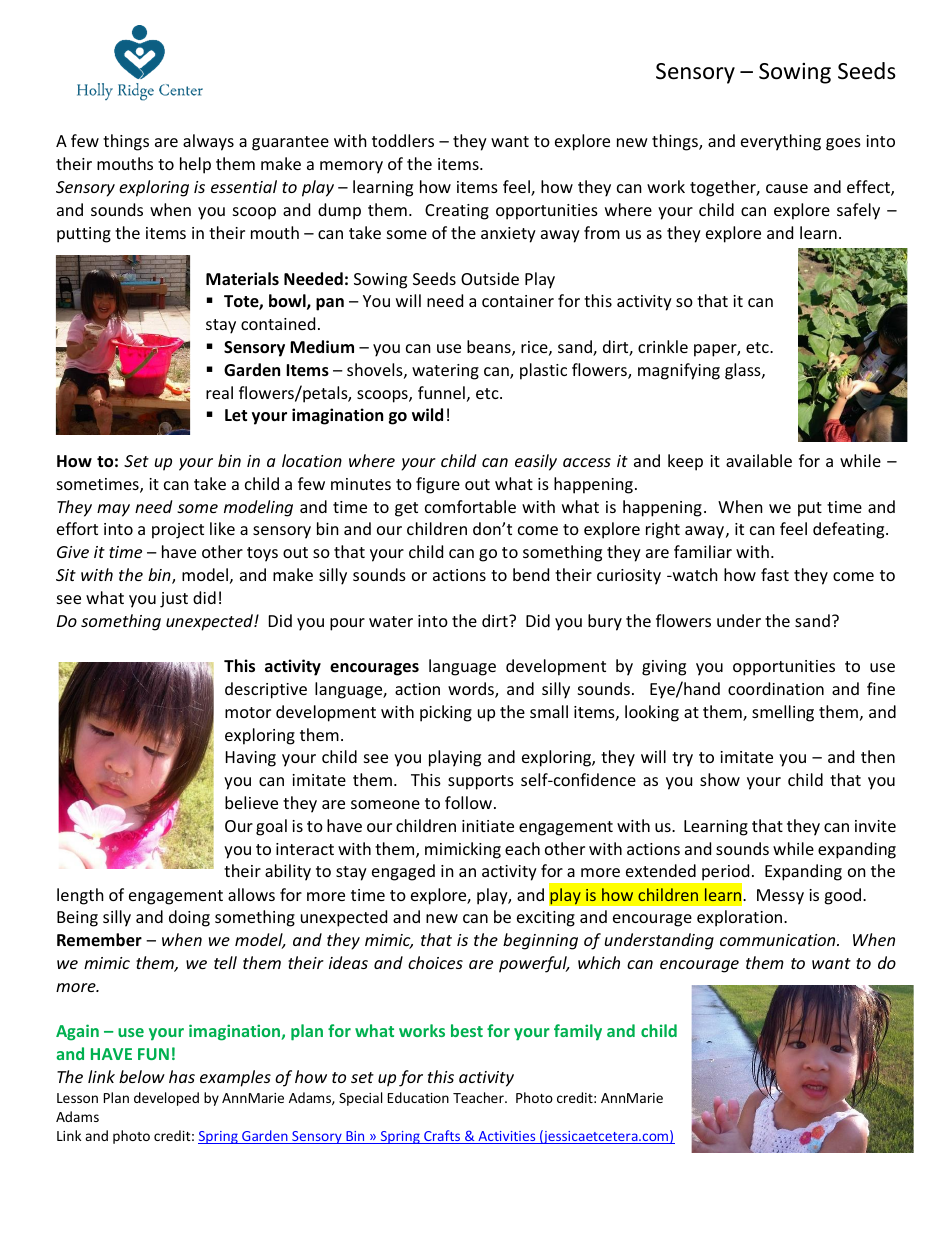 This screenshot has height=1233, width=952. I want to click on coordination, so click(776, 688).
